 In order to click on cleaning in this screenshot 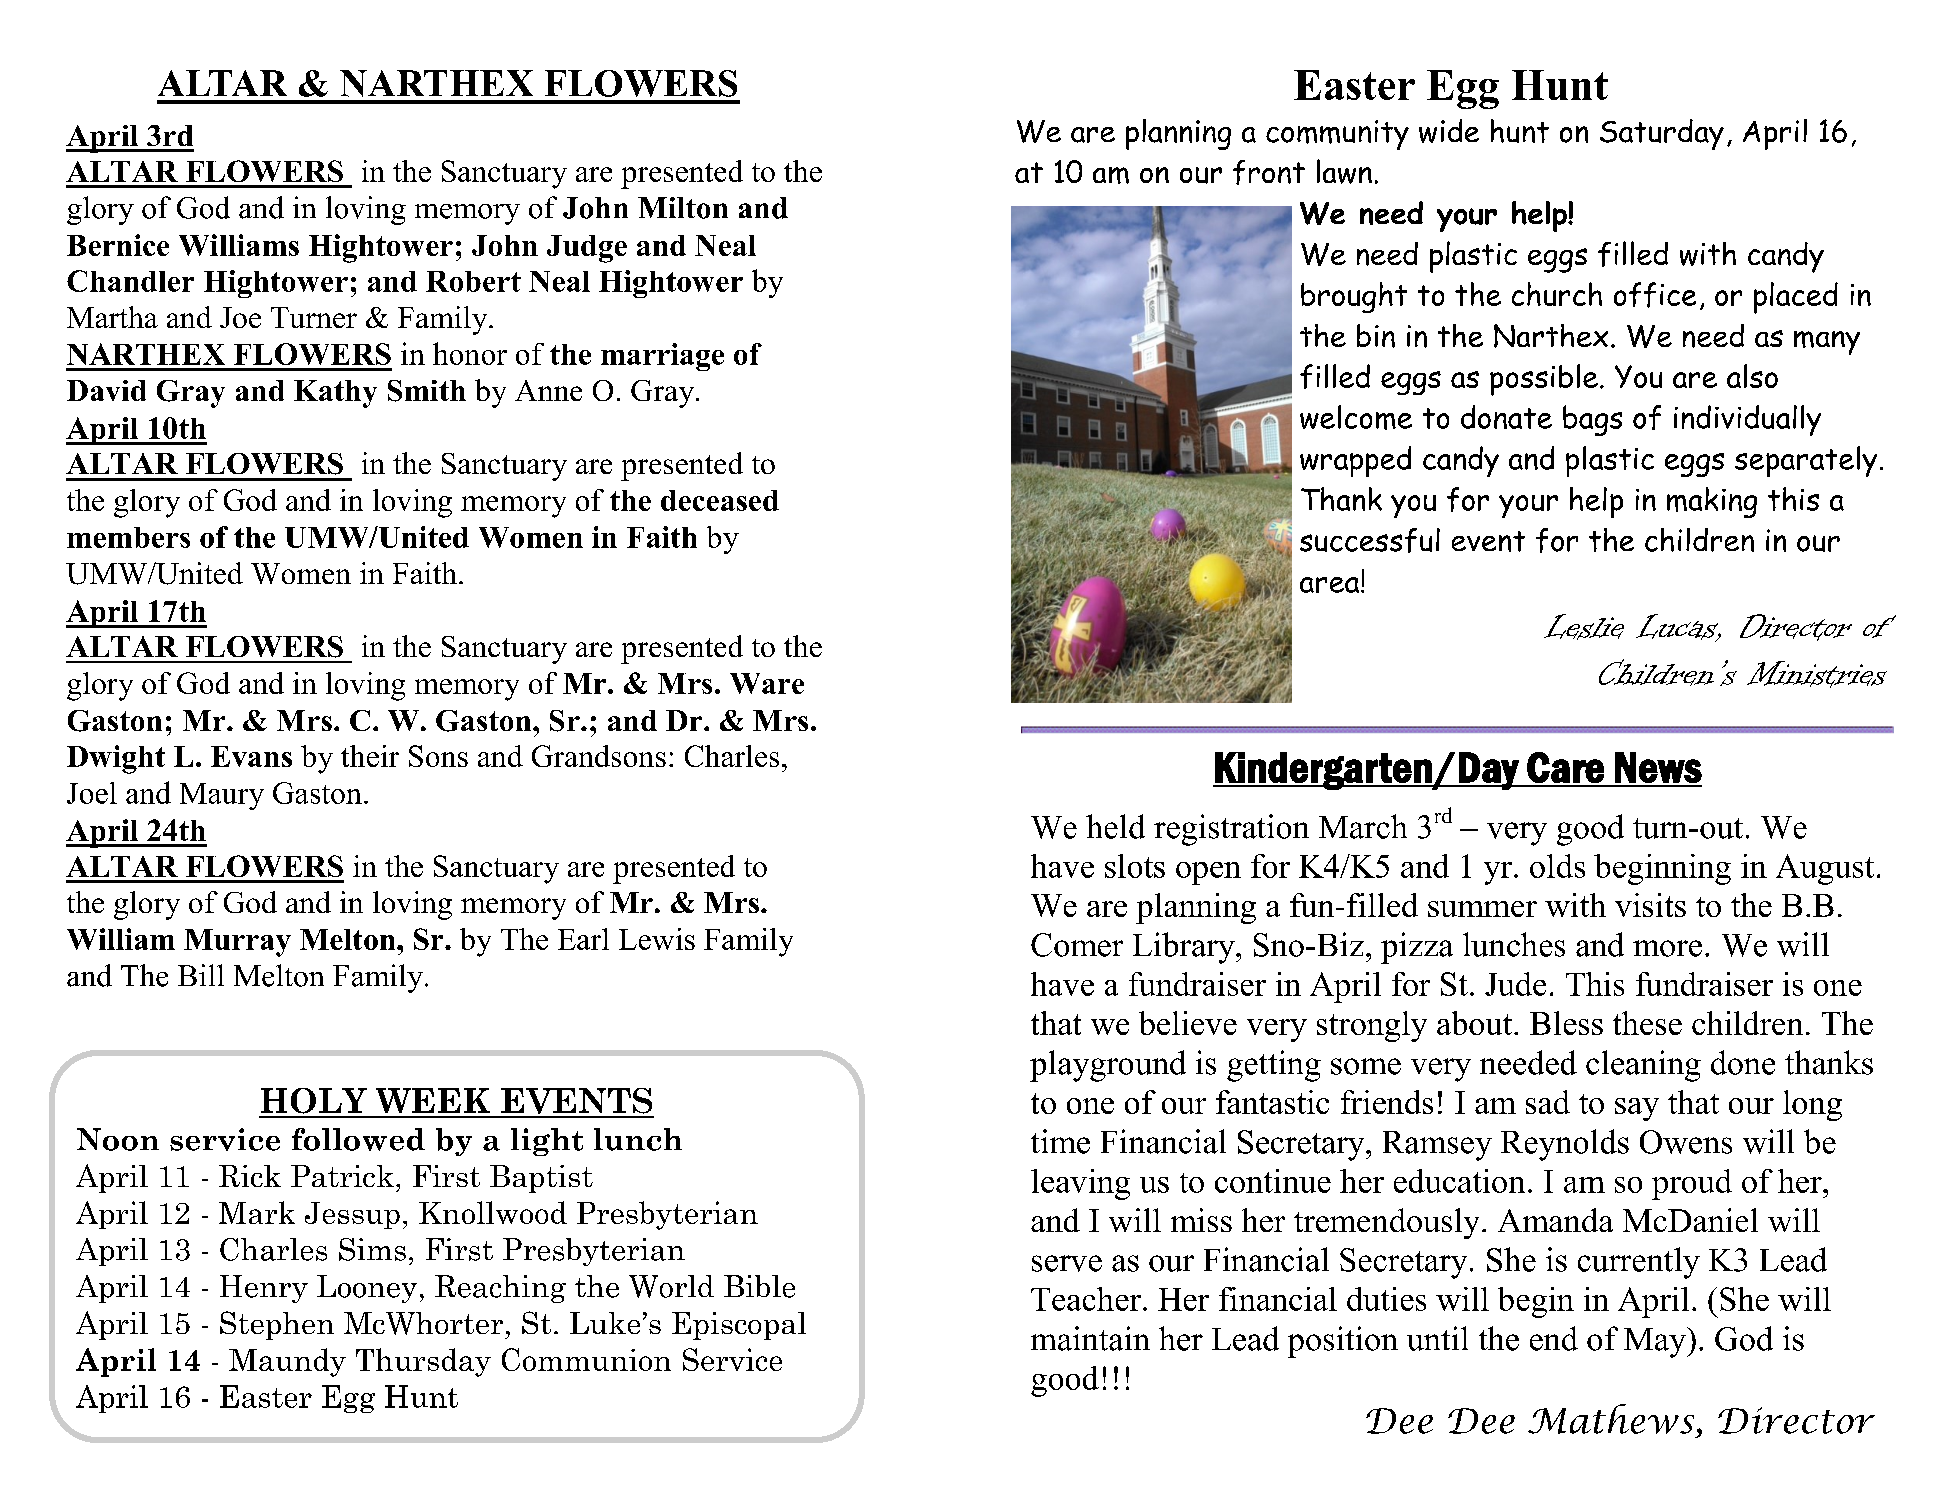, I will do `click(1643, 1066)`.
